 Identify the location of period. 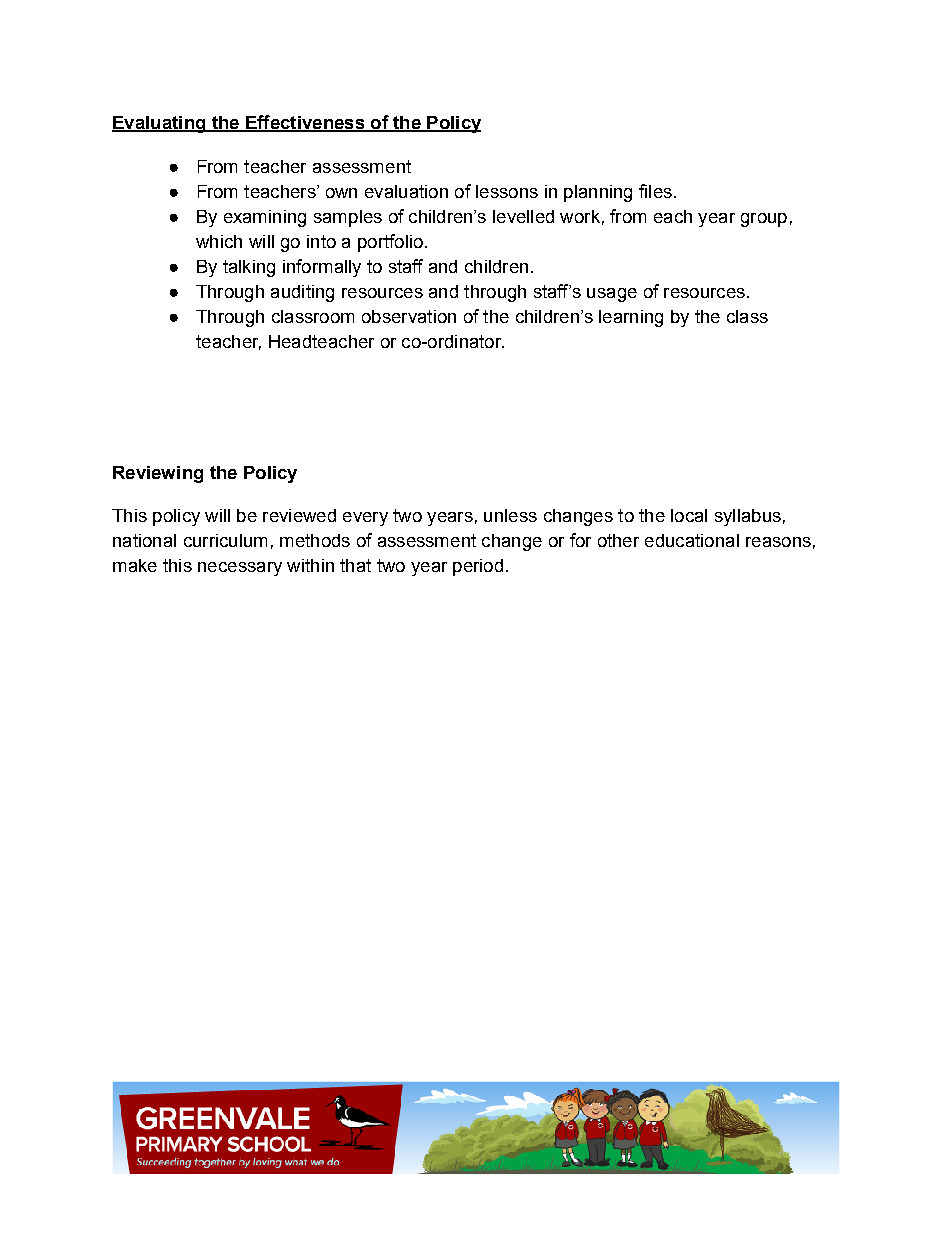
(478, 567).
